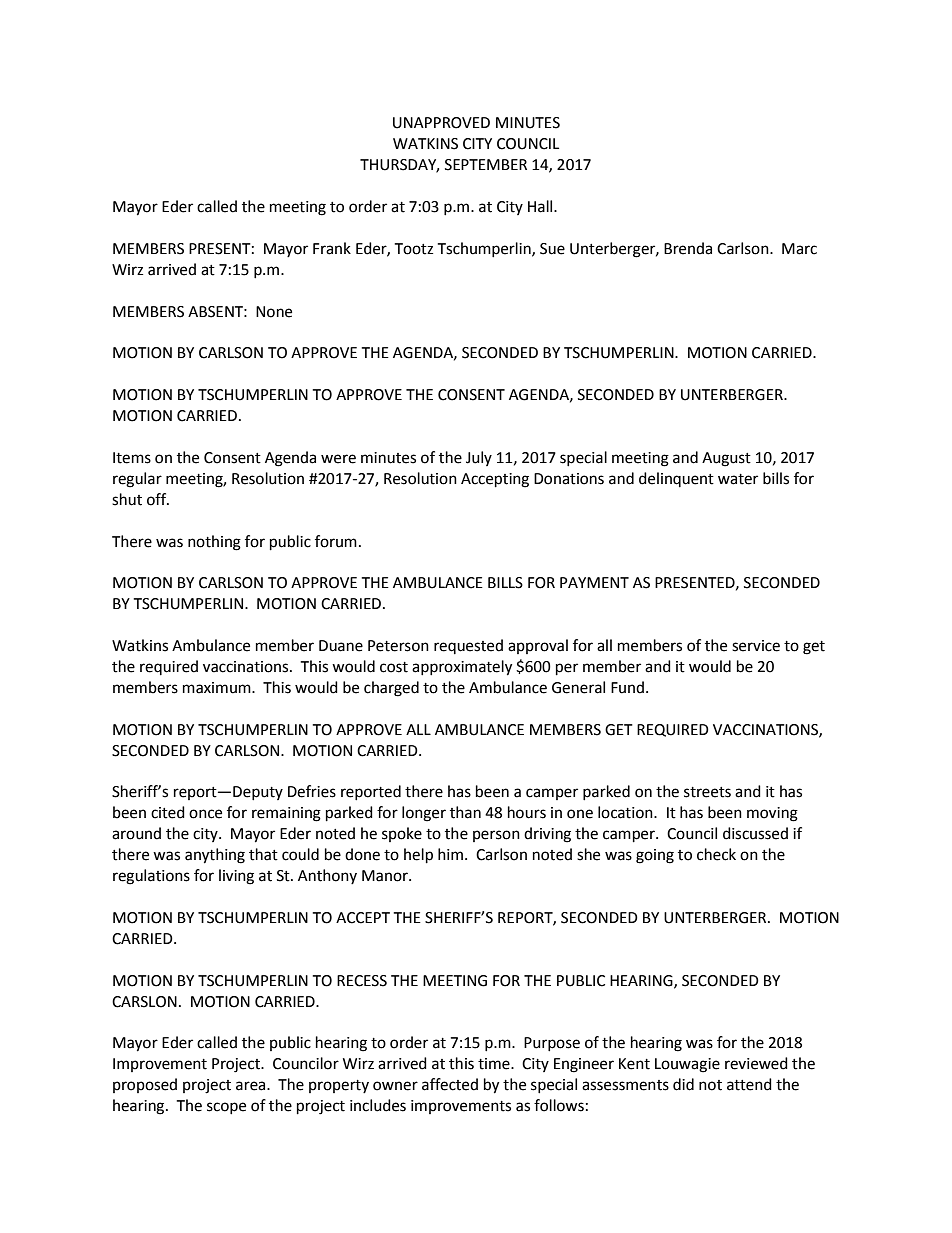  What do you see at coordinates (226, 1108) in the screenshot?
I see `scope` at bounding box center [226, 1108].
